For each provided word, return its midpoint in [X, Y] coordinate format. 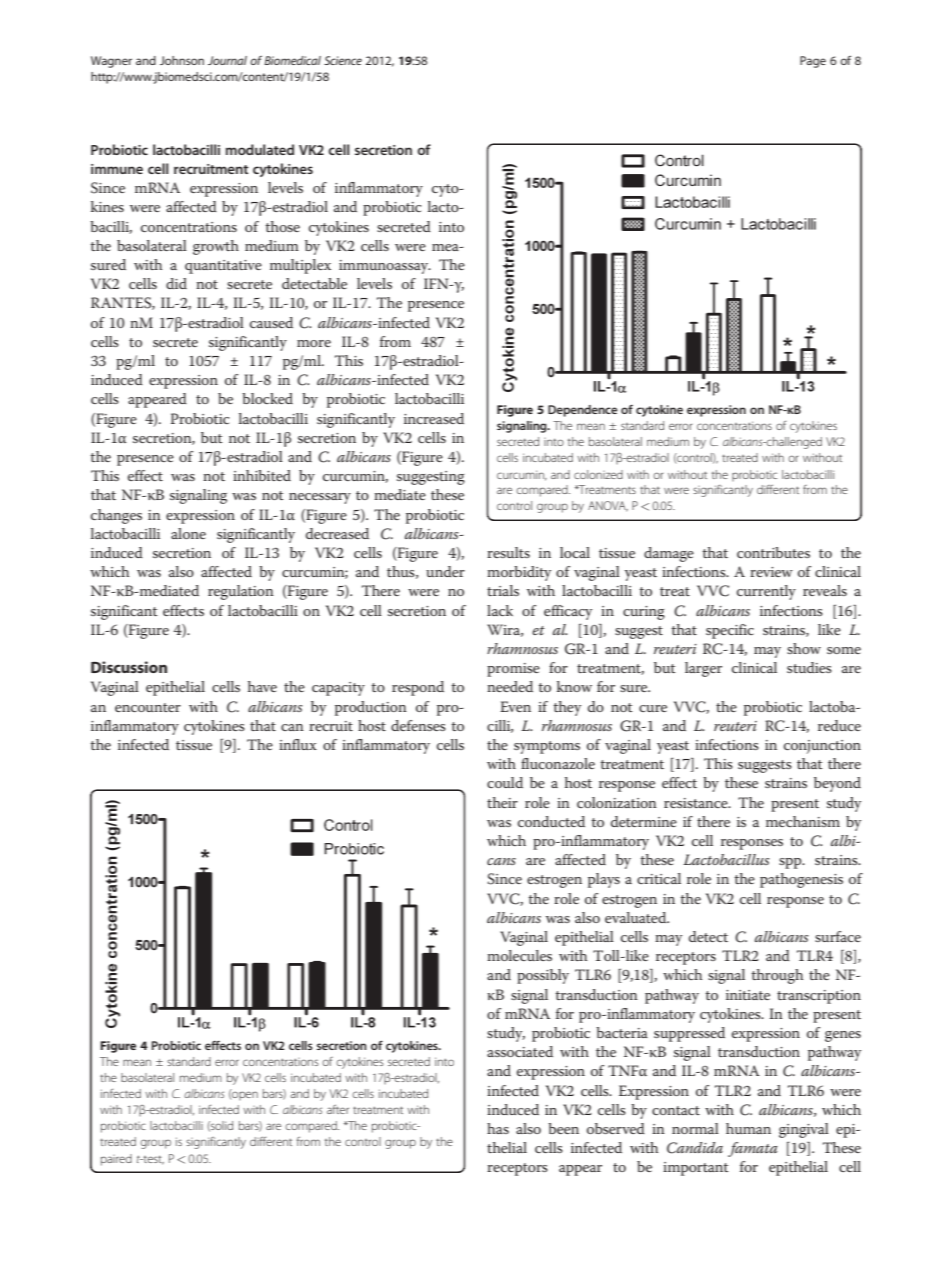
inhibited [262, 475]
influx [298, 744]
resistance [697, 803]
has [498, 1128]
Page [813, 62]
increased [434, 418]
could [505, 782]
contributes [773, 552]
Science [343, 60]
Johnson [182, 60]
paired [116, 1160]
